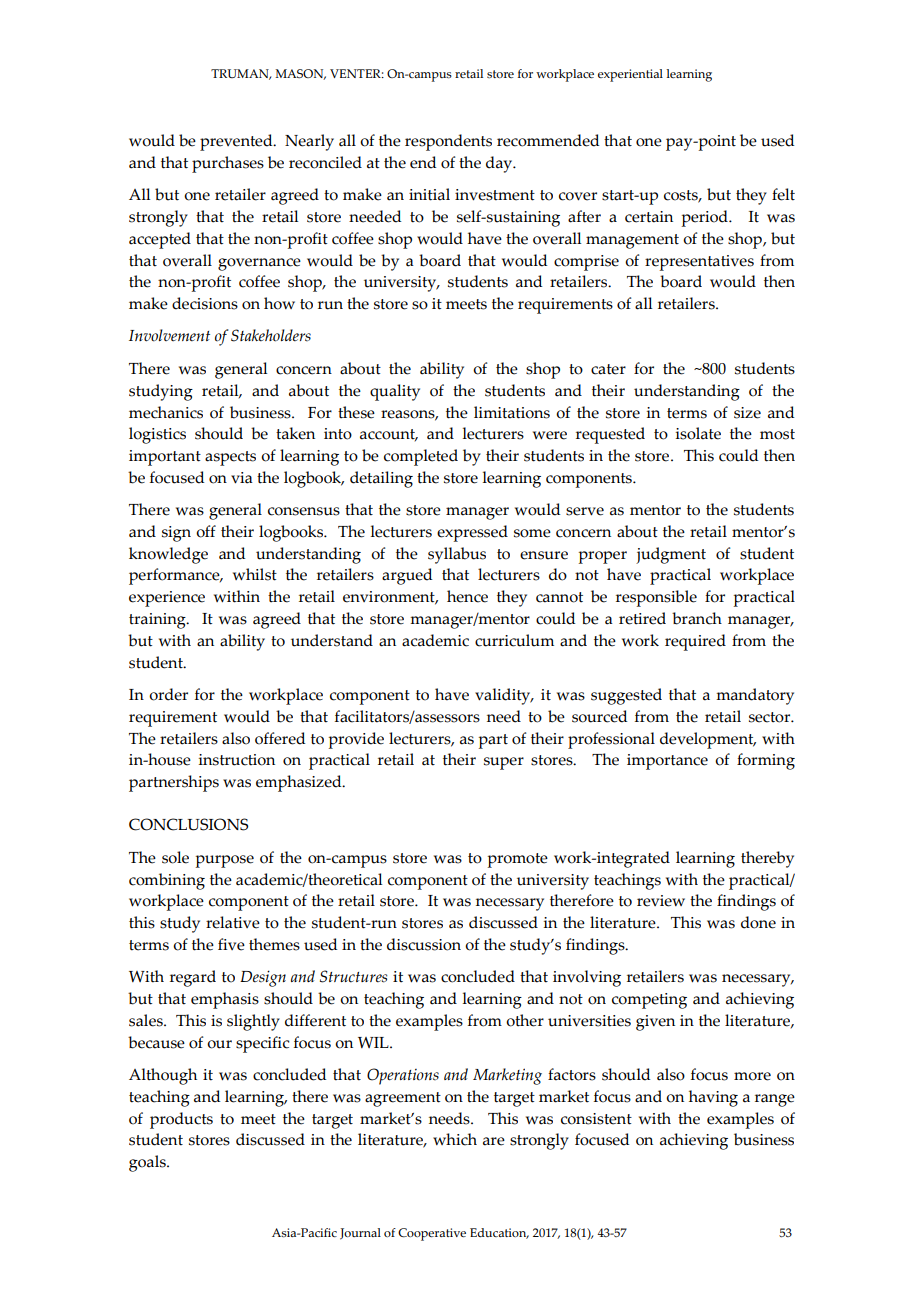 The image size is (924, 1305). I want to click on prevented, so click(237, 142).
